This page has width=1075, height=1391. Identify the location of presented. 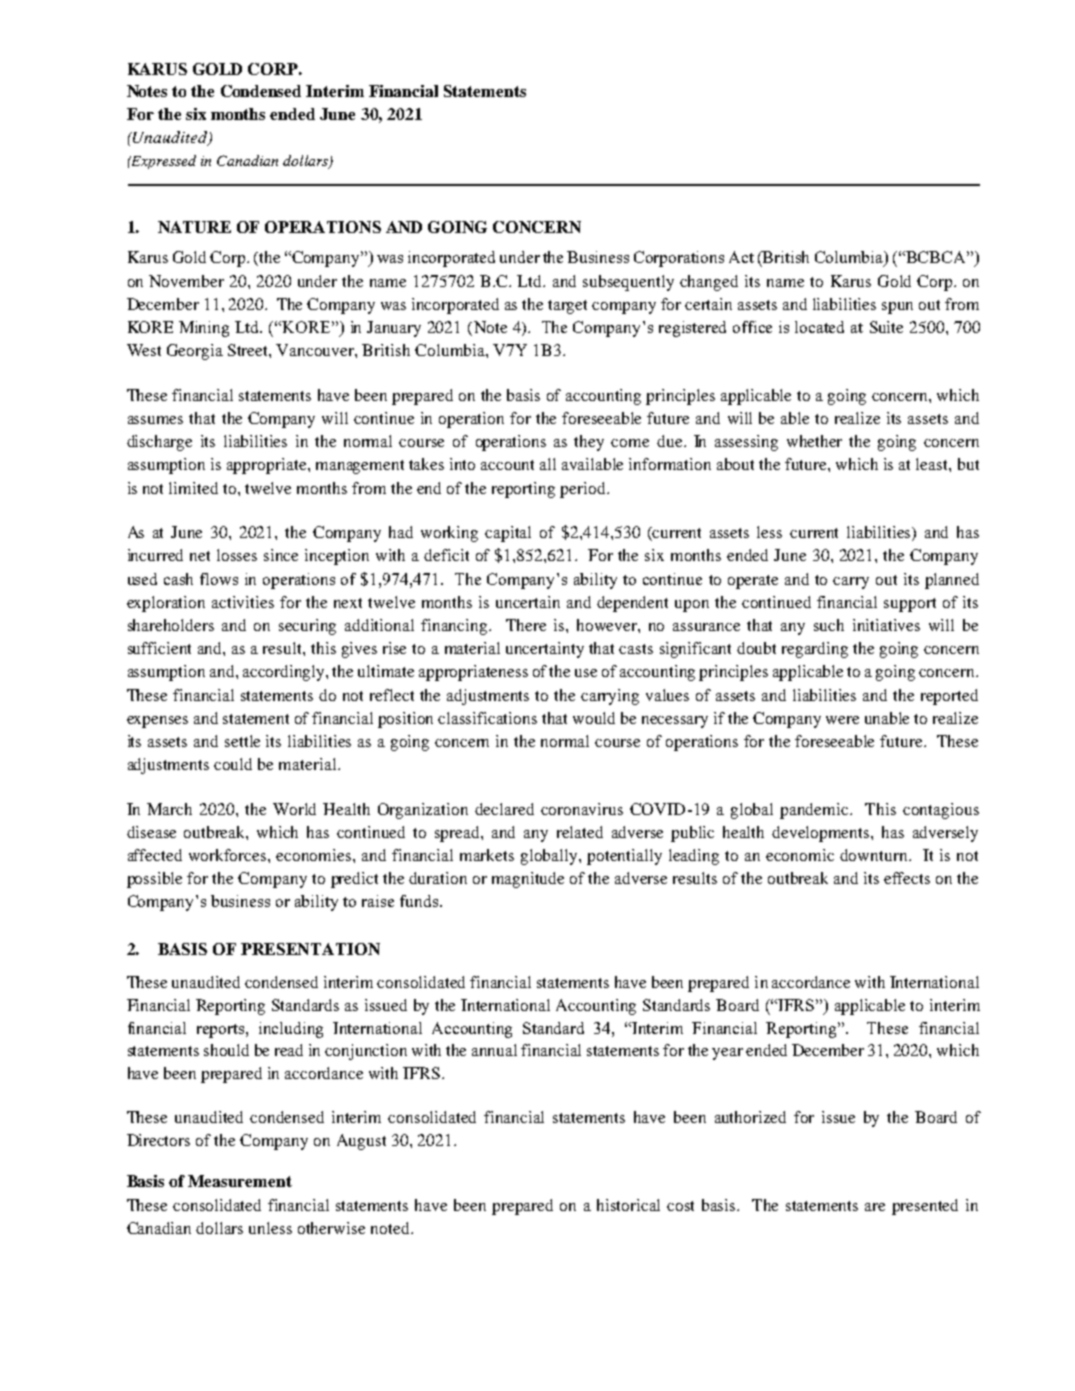
(925, 1207).
